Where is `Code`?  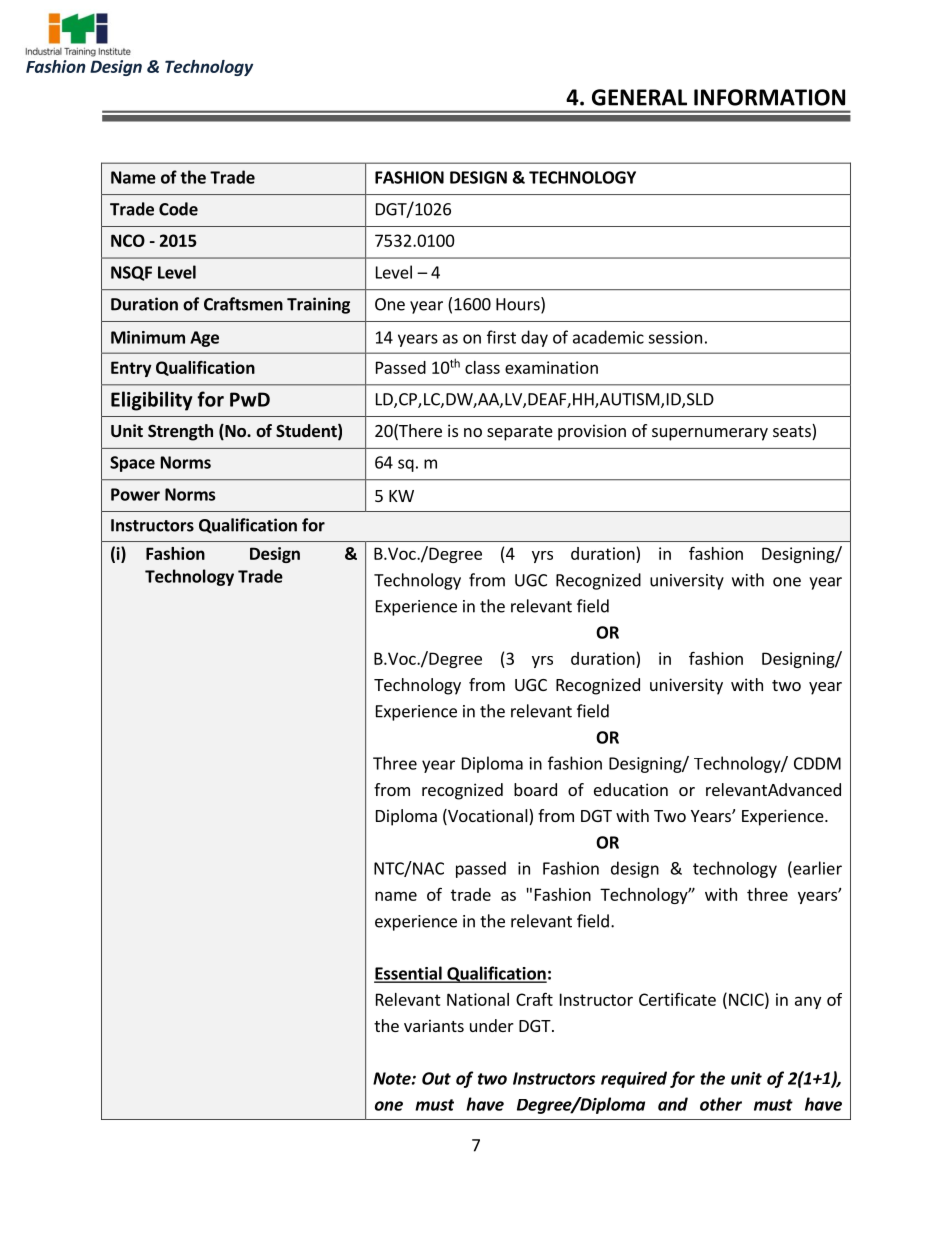 Code is located at coordinates (178, 209).
